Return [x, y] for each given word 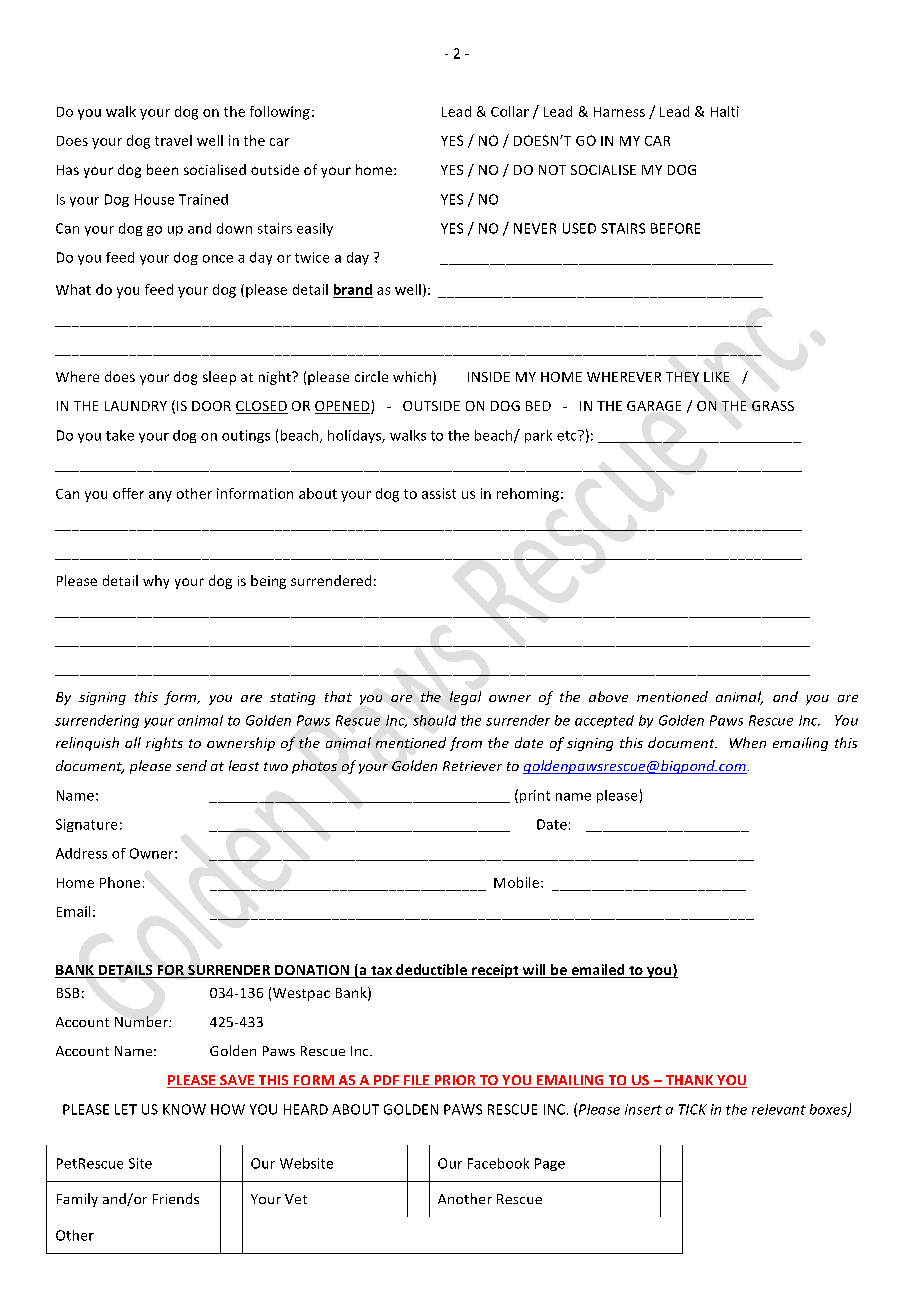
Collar [510, 111]
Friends [176, 1198]
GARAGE [654, 406]
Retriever [472, 766]
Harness [619, 112]
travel [173, 140]
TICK [693, 1109]
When [748, 742]
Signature [86, 825]
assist [439, 493]
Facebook [498, 1163]
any [160, 496]
